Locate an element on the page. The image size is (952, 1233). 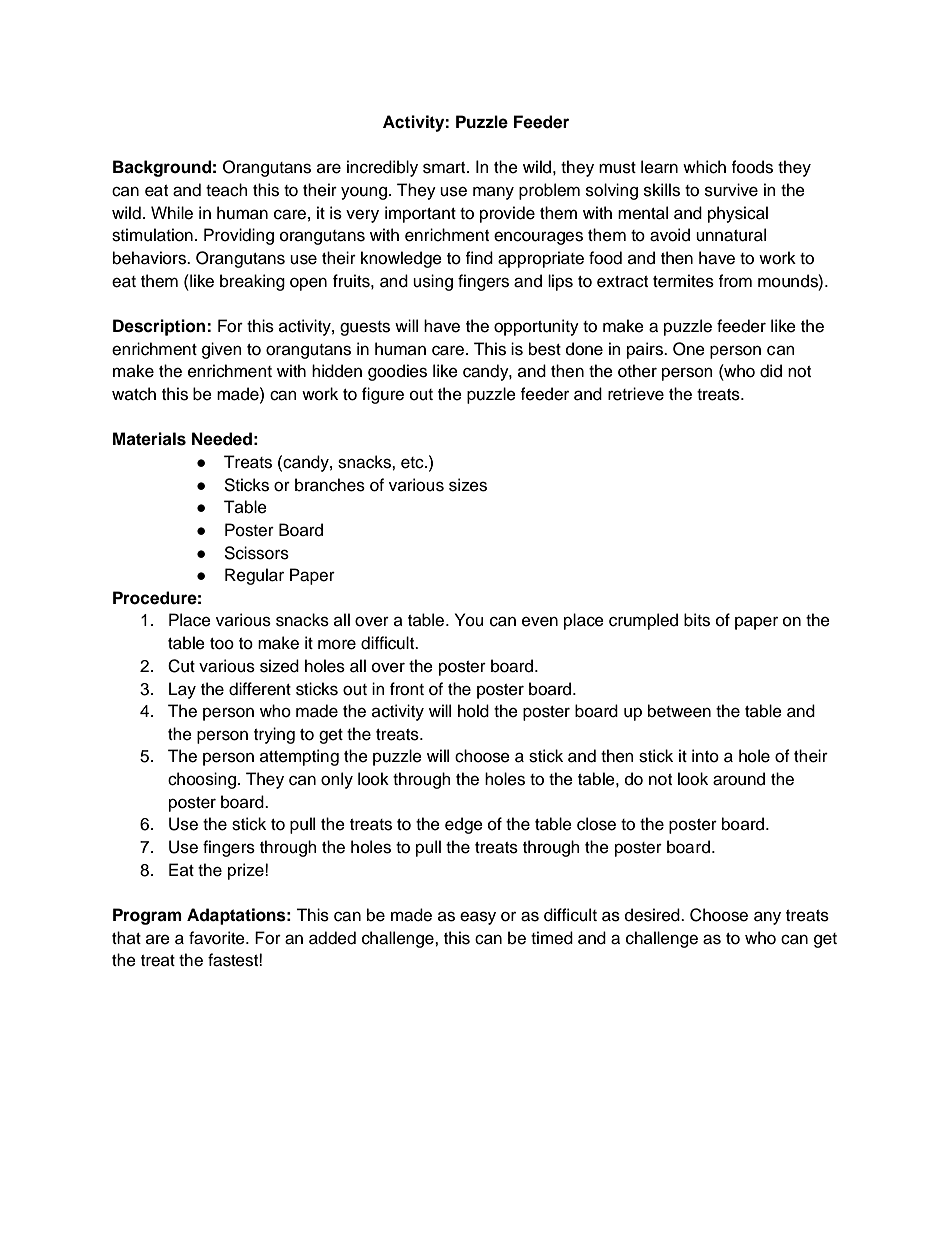
sizes is located at coordinates (468, 485).
